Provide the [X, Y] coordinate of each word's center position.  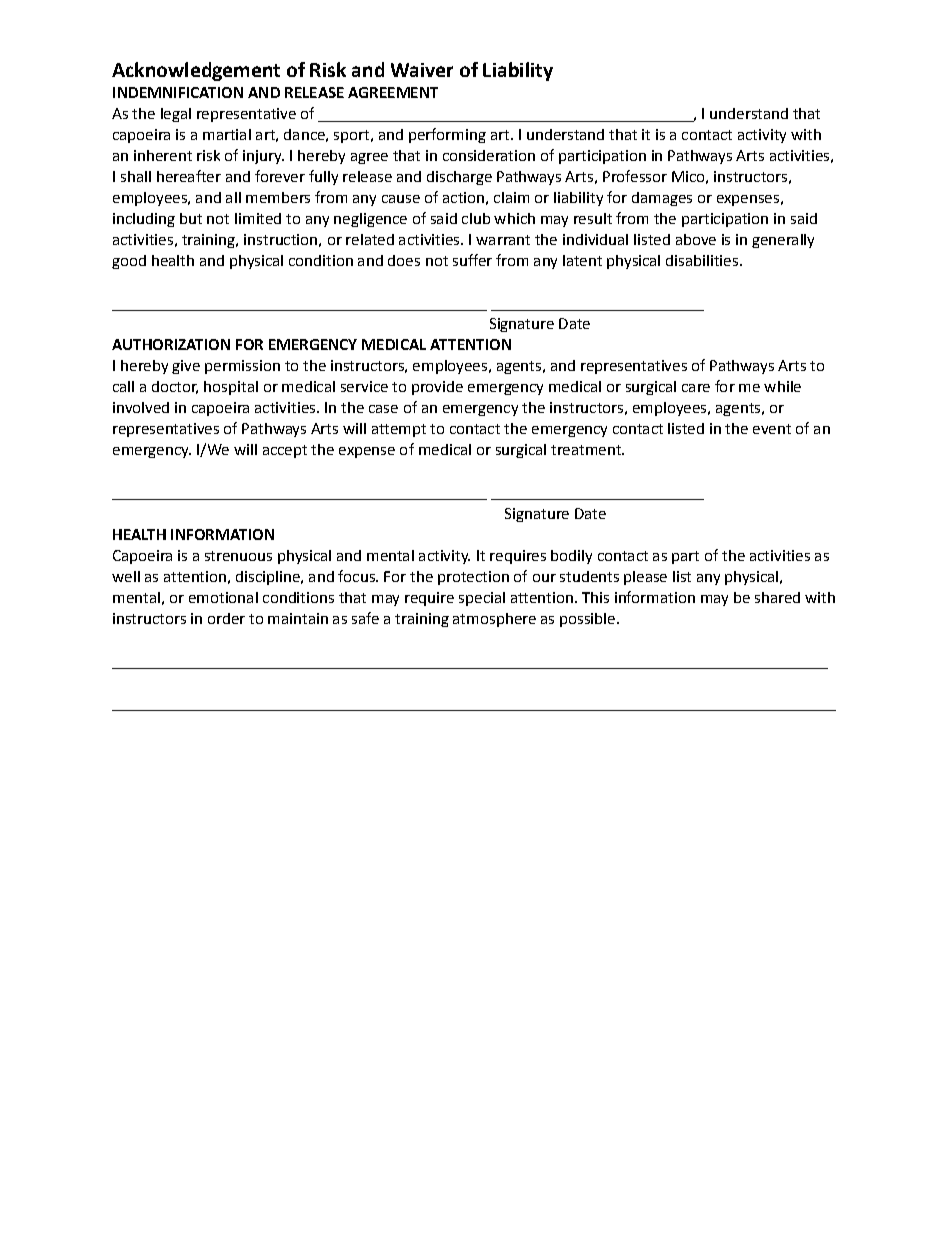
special [482, 599]
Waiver [422, 70]
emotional [223, 597]
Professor [635, 176]
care [696, 388]
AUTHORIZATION [171, 344]
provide [437, 388]
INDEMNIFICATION [178, 92]
